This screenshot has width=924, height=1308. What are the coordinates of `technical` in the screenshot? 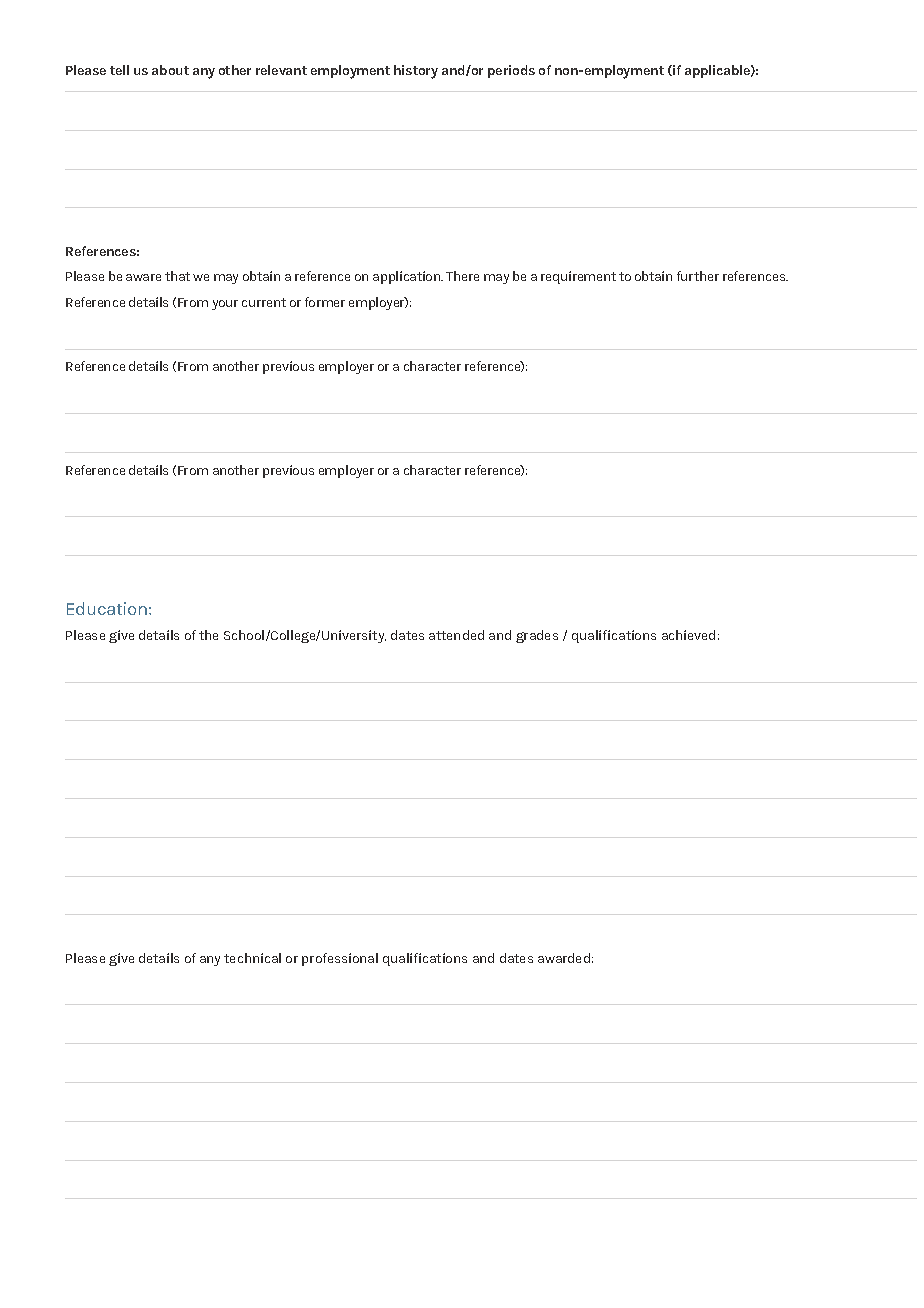 It's located at (252, 958).
